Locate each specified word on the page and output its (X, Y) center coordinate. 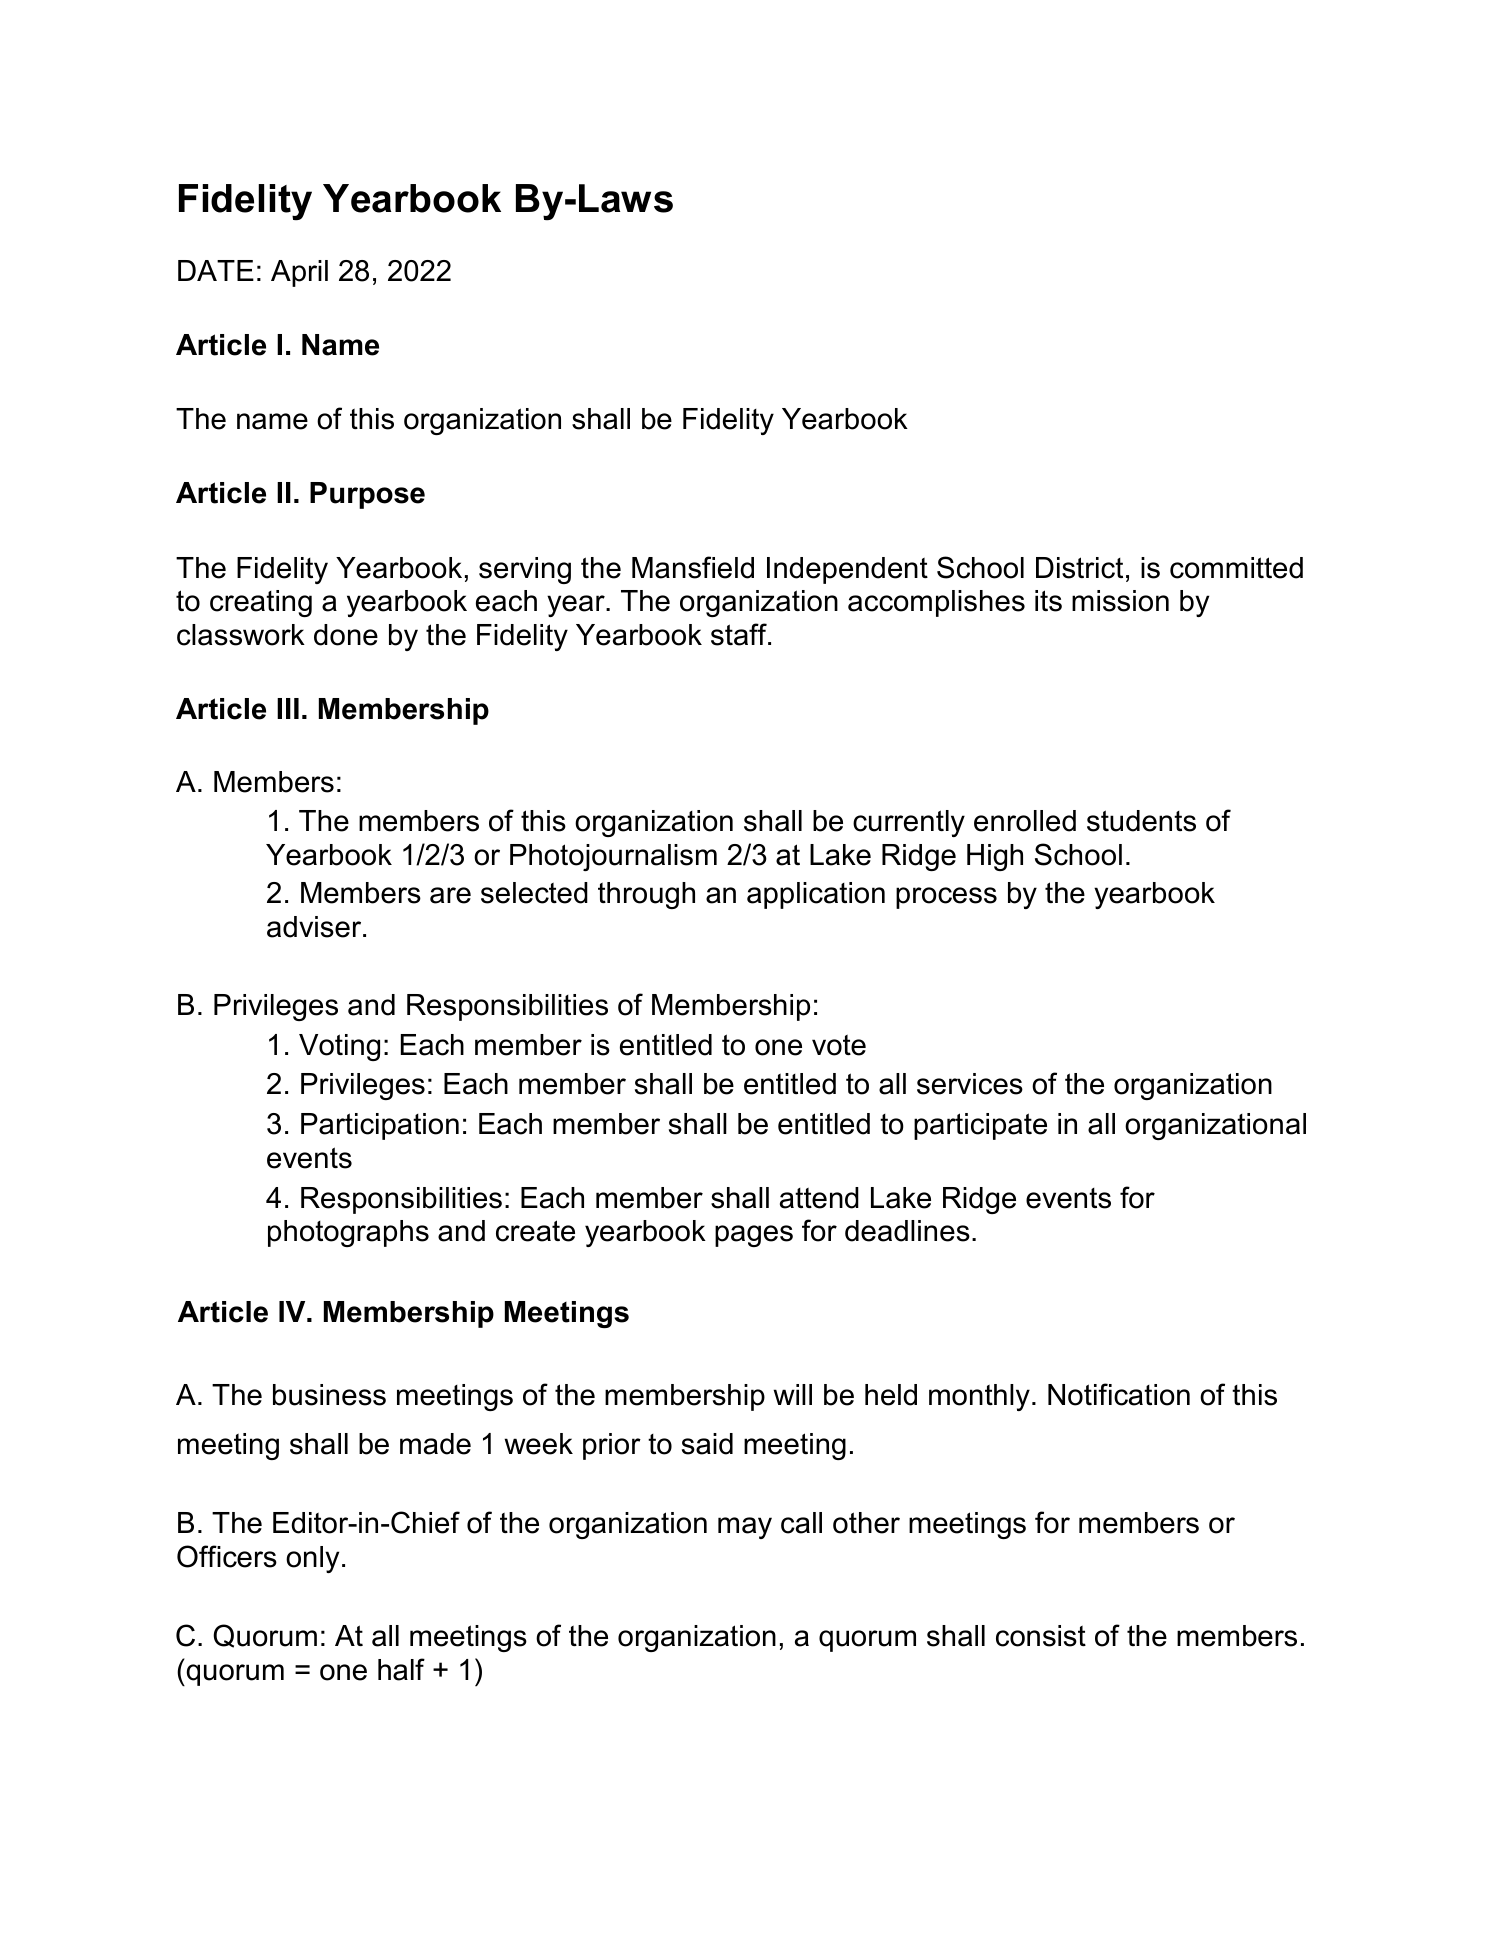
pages (754, 1236)
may (745, 1528)
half (401, 1669)
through (646, 895)
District (1079, 568)
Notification (1119, 1394)
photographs (348, 1233)
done (346, 635)
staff (740, 634)
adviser (315, 927)
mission (1120, 601)
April (299, 273)
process (946, 898)
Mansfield (693, 567)
